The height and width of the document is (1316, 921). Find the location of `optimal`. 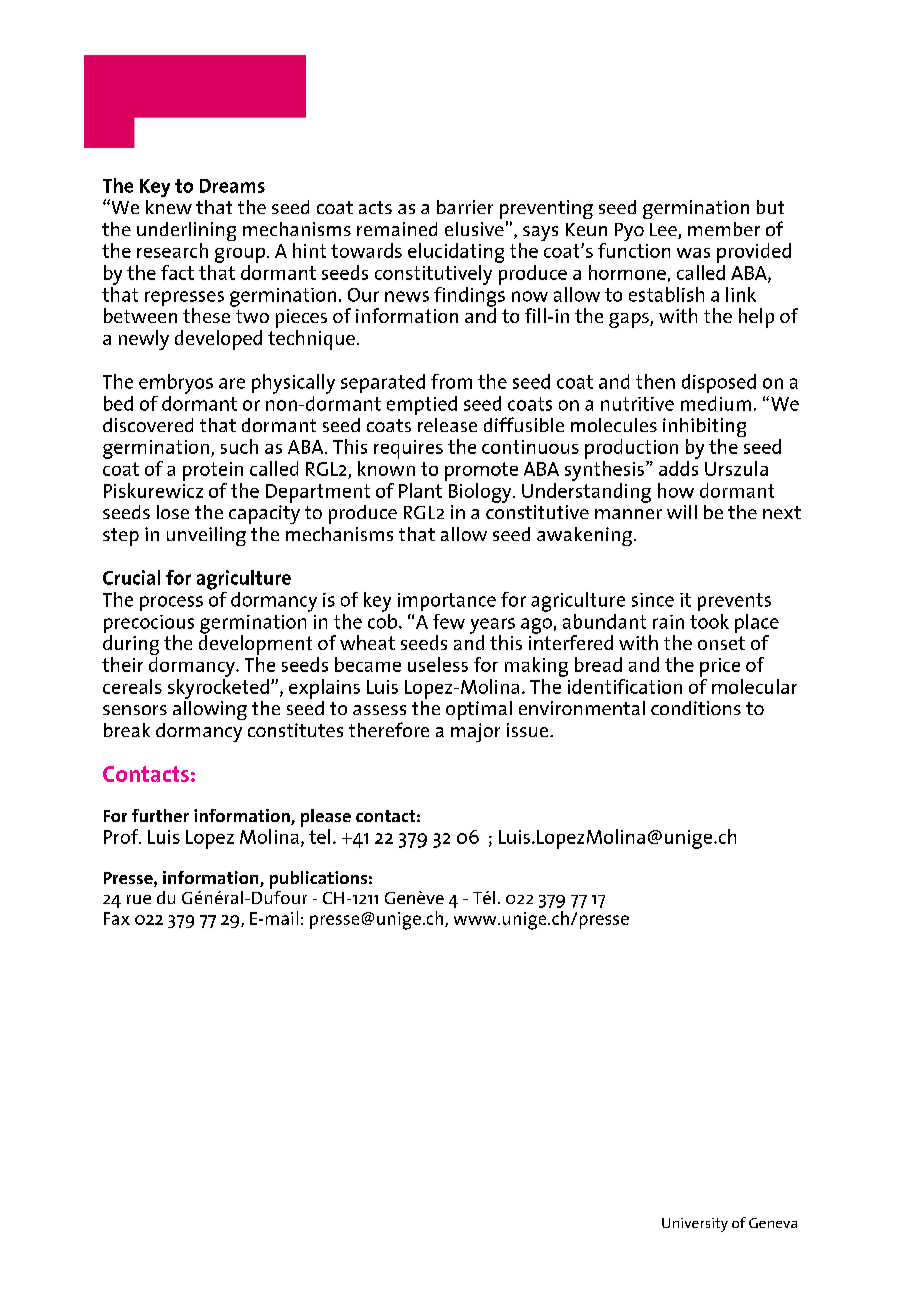

optimal is located at coordinates (479, 710).
